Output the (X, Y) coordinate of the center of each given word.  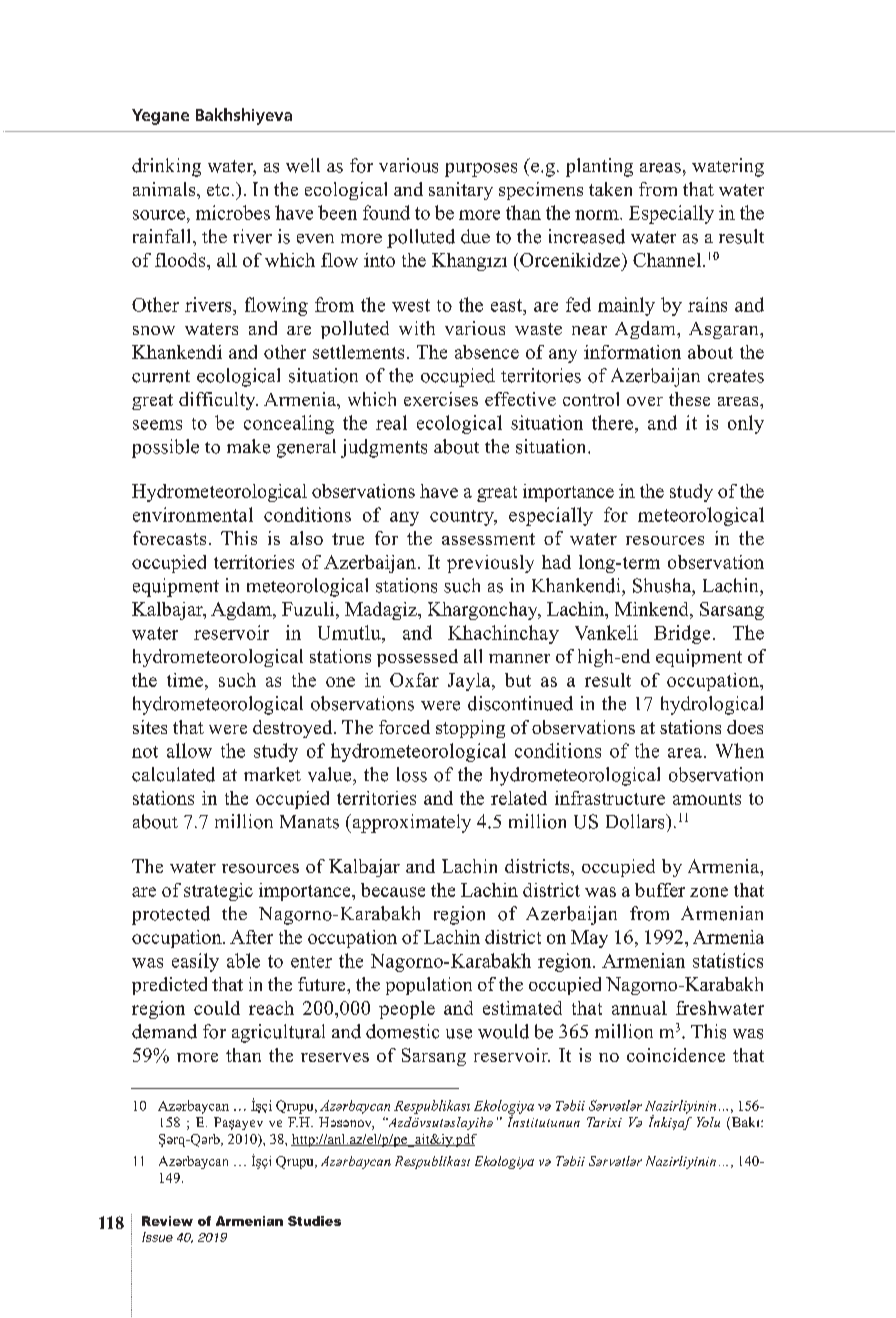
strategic (218, 892)
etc (218, 190)
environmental (193, 514)
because (393, 890)
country (463, 518)
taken (610, 189)
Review (167, 1221)
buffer (660, 890)
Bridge (682, 634)
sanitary (461, 191)
